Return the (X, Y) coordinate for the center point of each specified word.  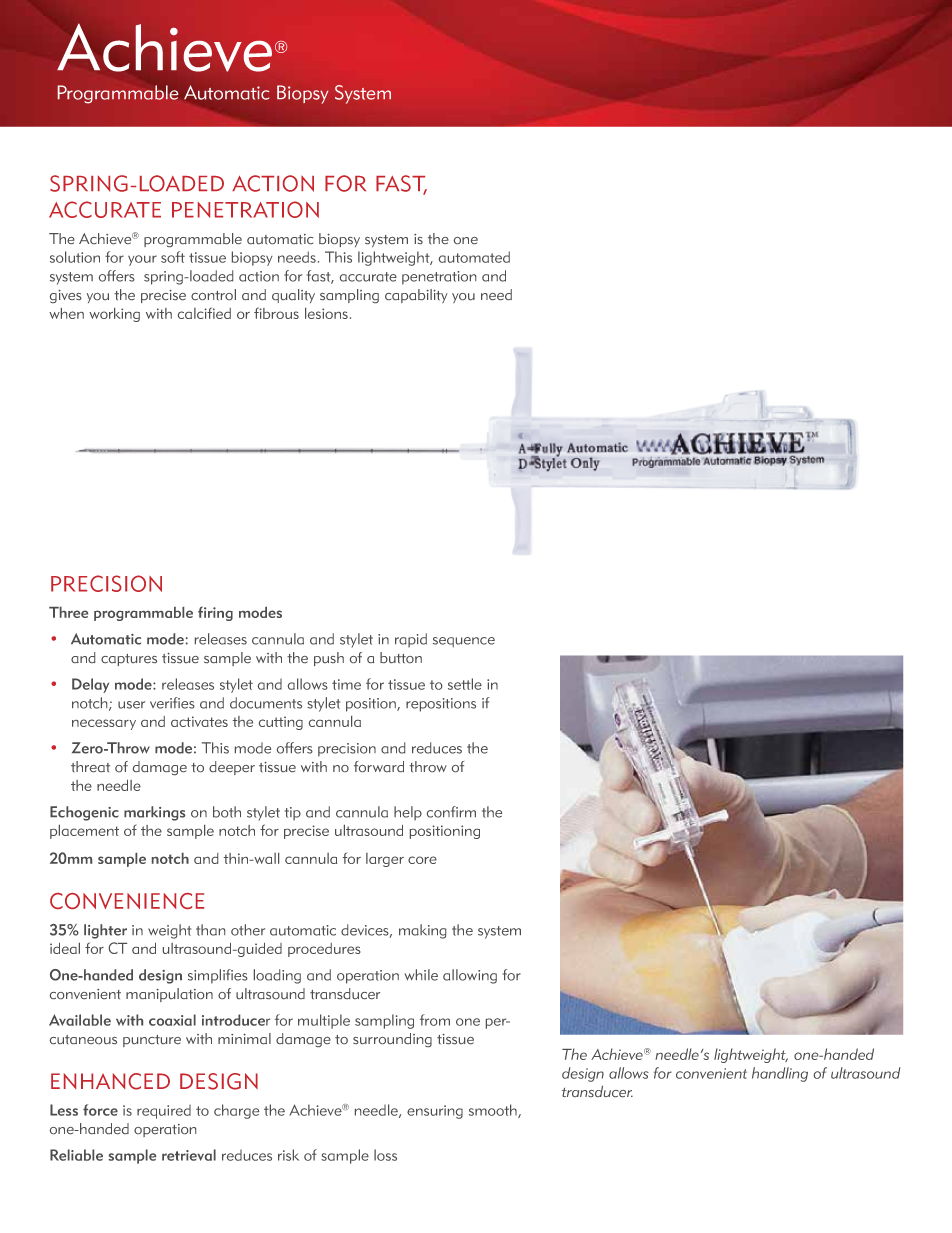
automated (474, 257)
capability (416, 296)
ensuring (435, 1112)
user (131, 705)
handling (780, 1074)
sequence (464, 642)
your (142, 260)
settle (465, 684)
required (164, 1112)
